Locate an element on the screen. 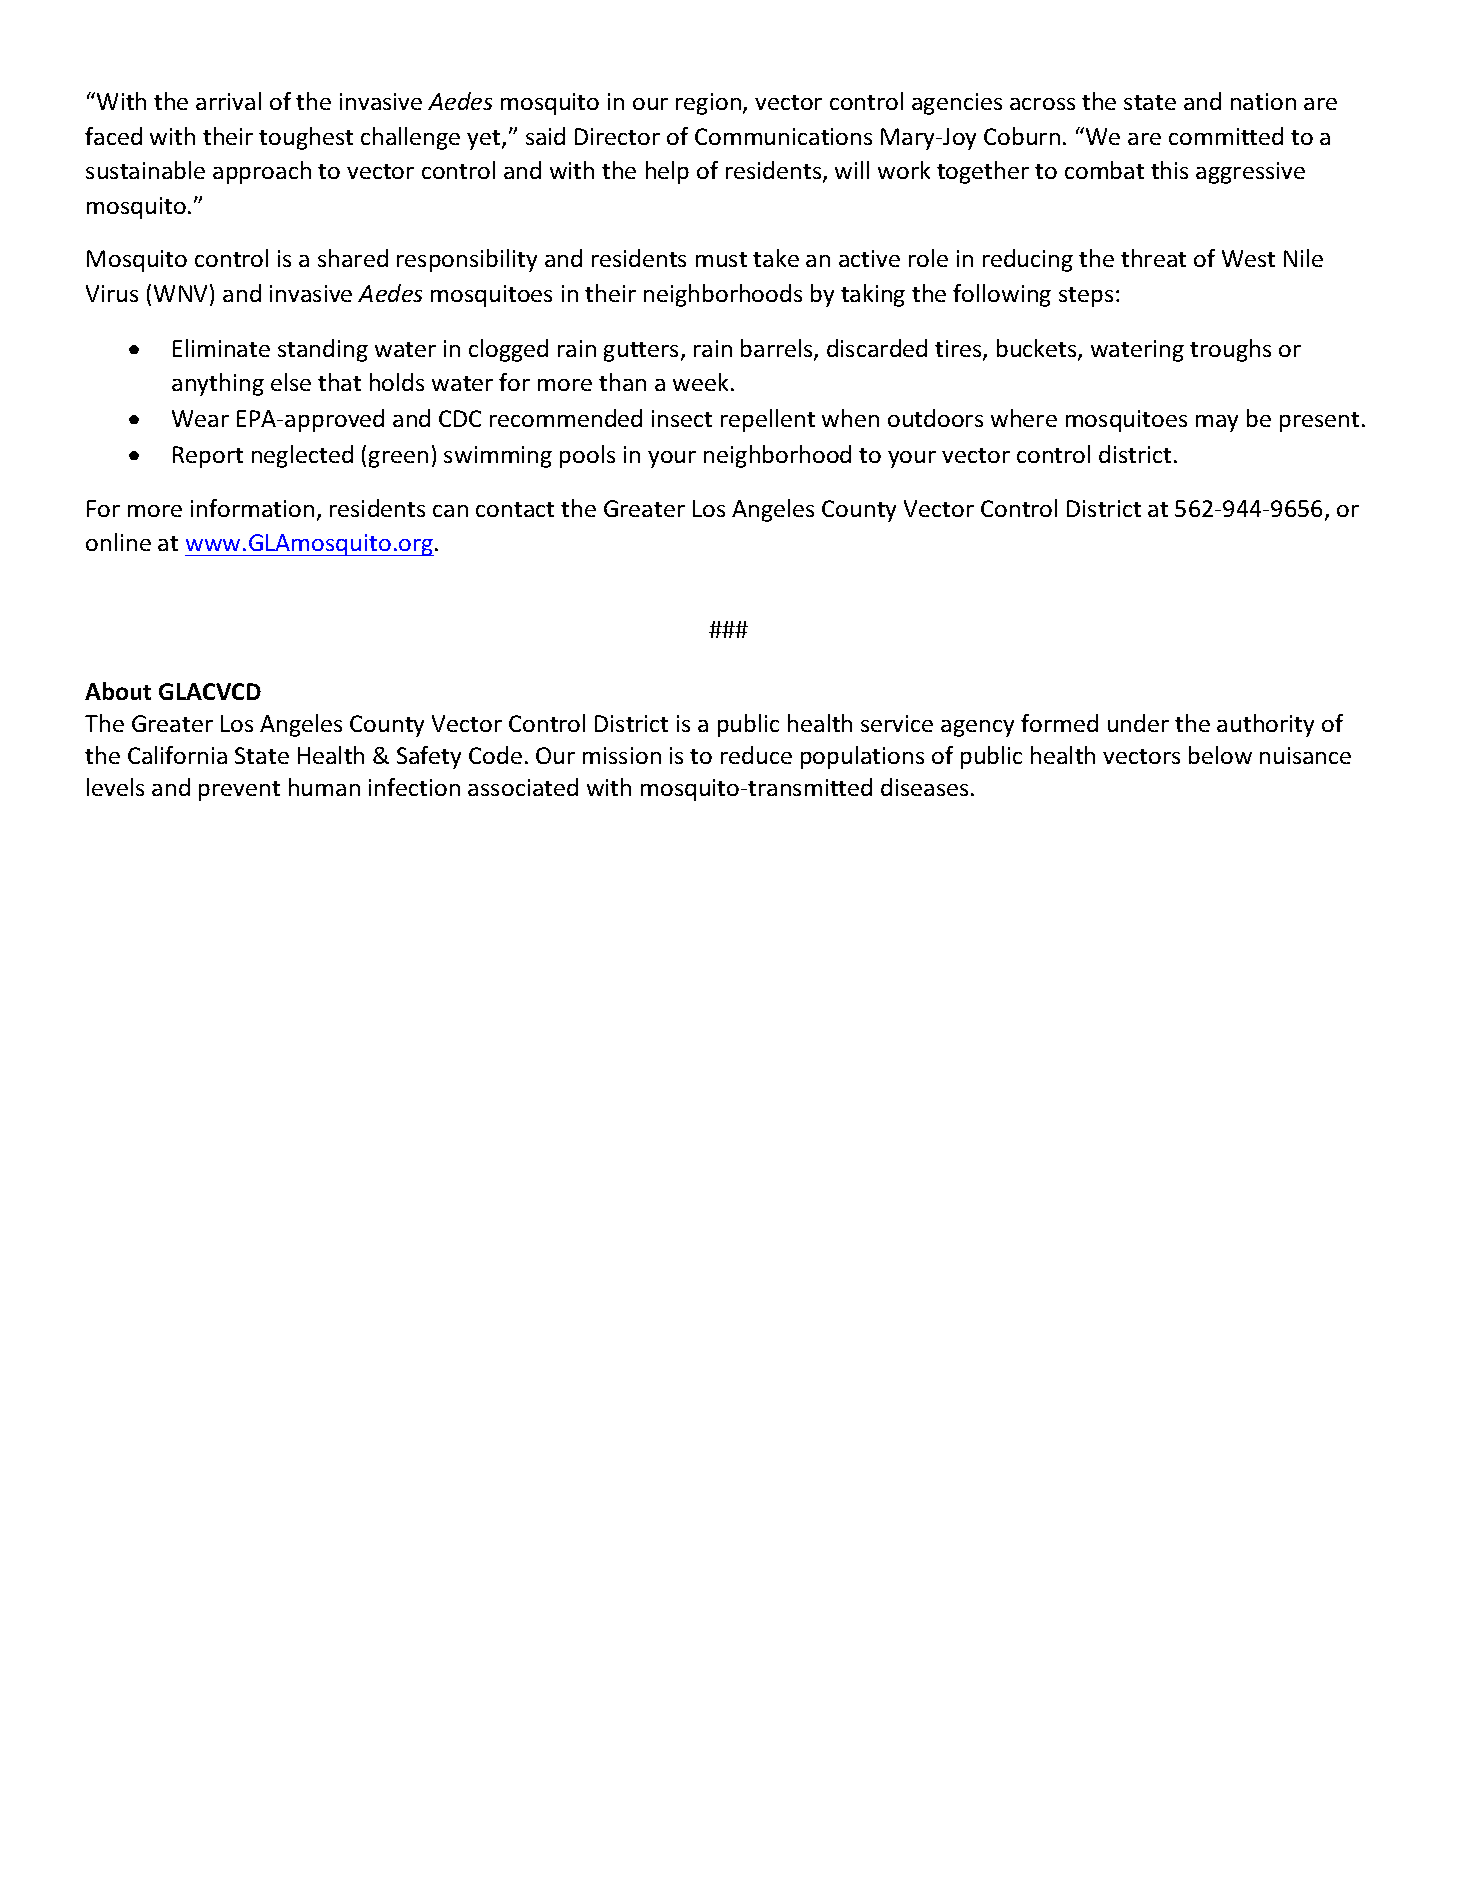 The image size is (1458, 1886). under is located at coordinates (1138, 723).
